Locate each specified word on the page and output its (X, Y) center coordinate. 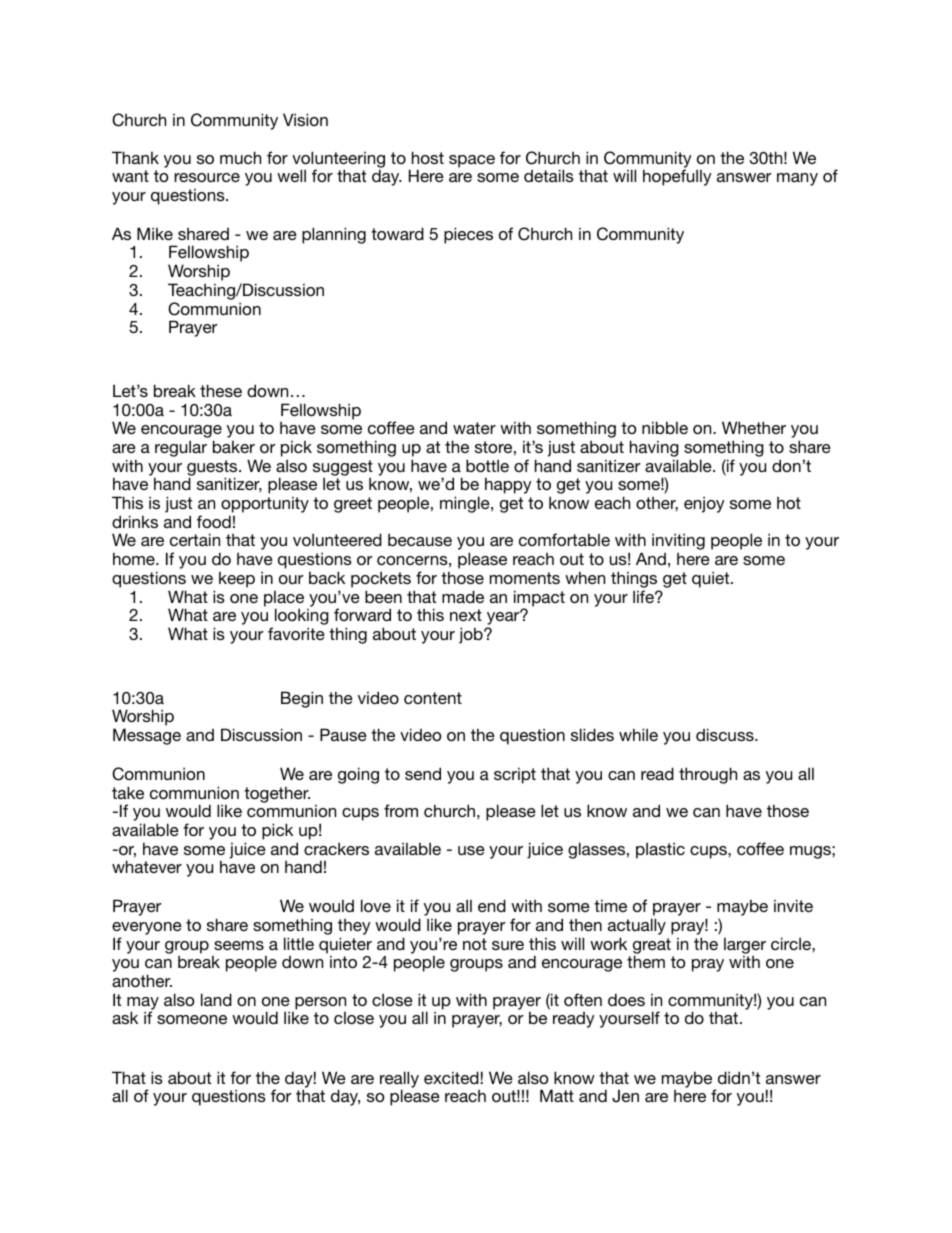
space (472, 161)
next (466, 615)
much (240, 157)
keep (237, 579)
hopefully (677, 177)
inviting (678, 541)
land (216, 999)
